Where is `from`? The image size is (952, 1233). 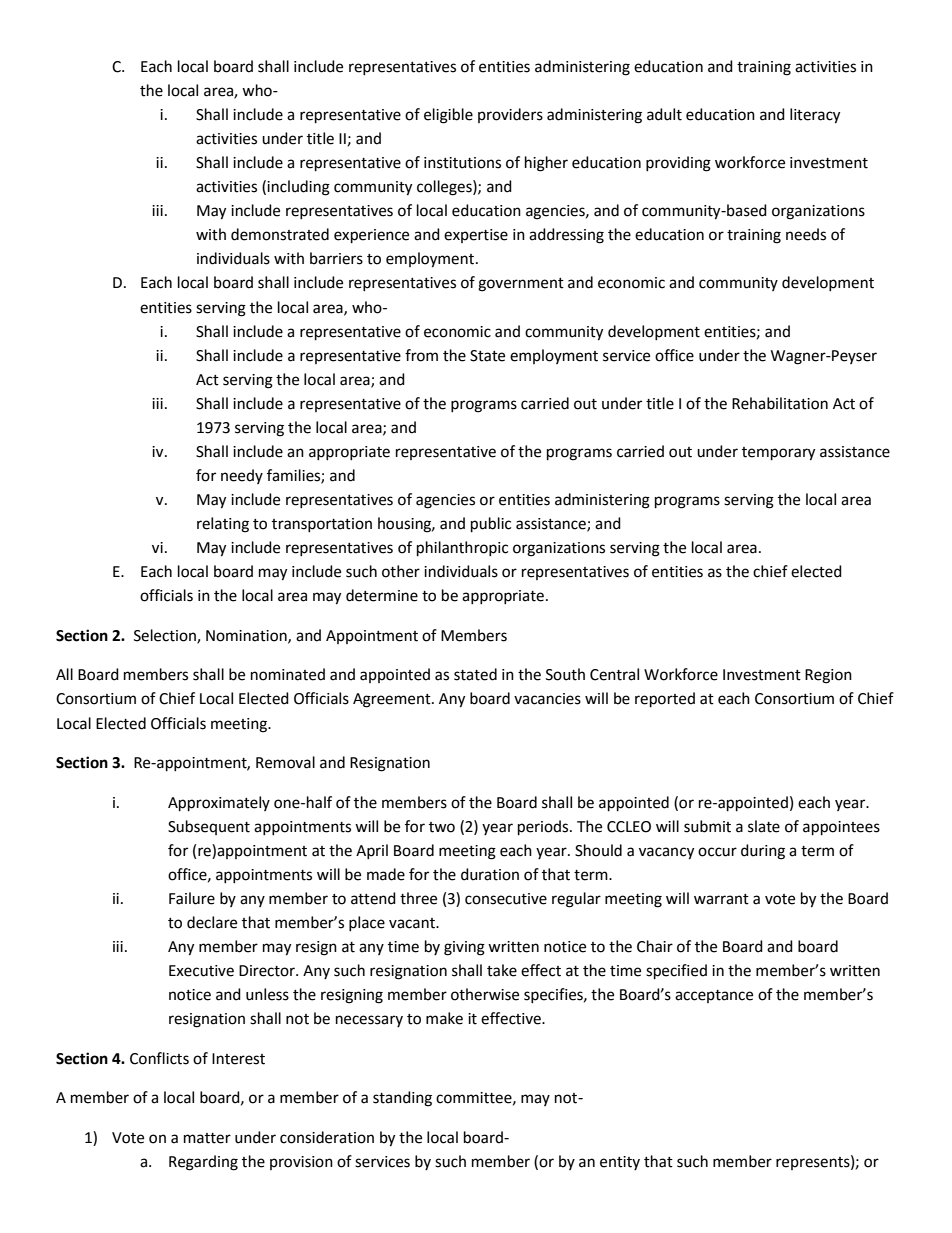 from is located at coordinates (421, 355).
